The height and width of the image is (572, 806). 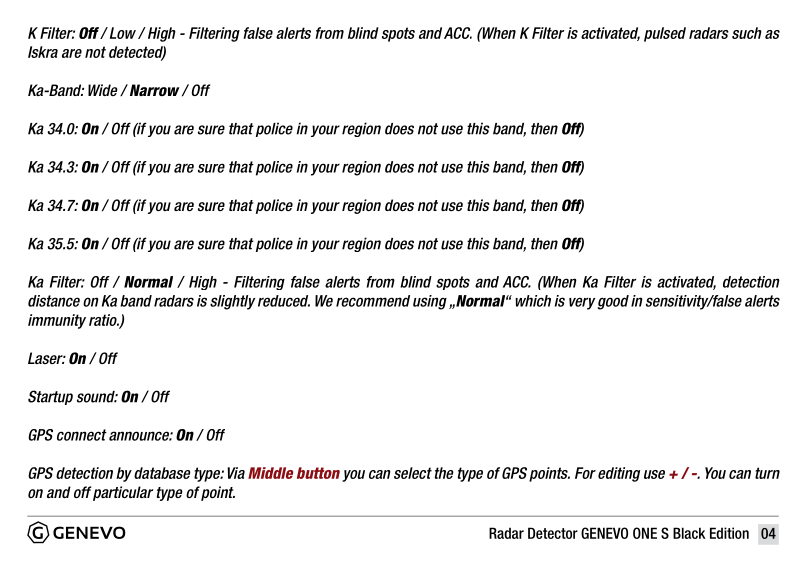 I want to click on select, so click(x=413, y=473).
